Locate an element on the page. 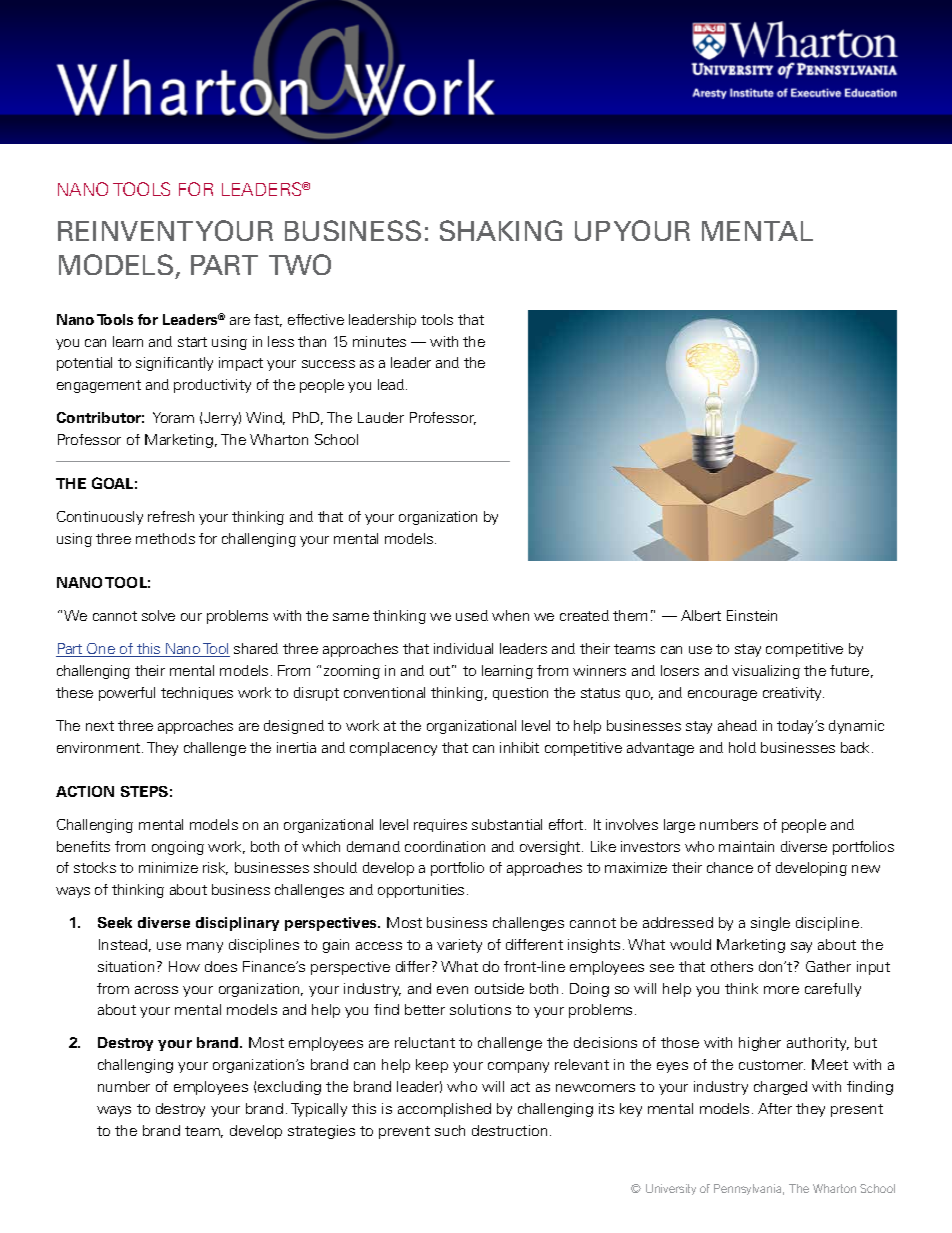  techniques is located at coordinates (197, 693).
